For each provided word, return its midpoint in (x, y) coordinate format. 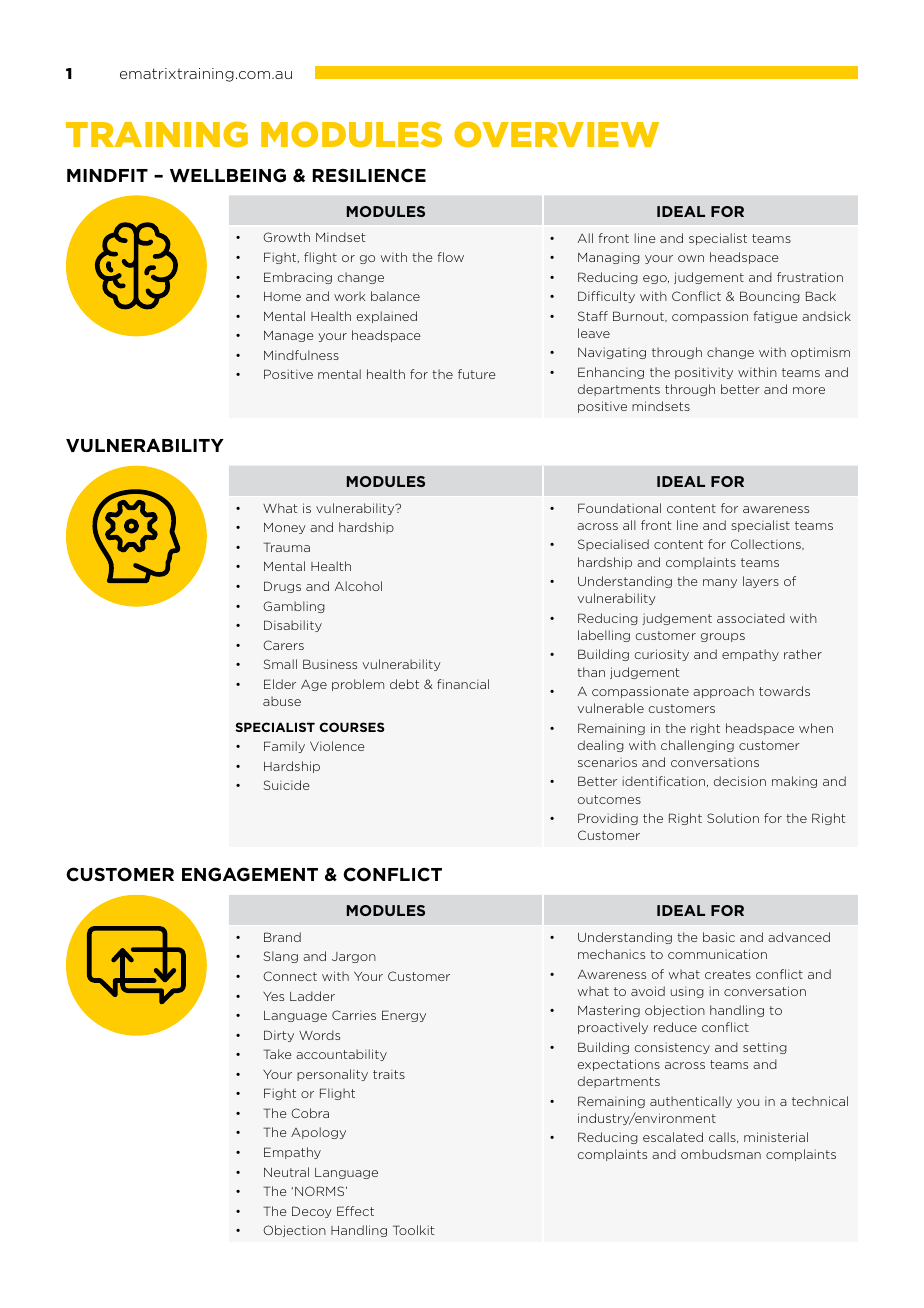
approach (723, 692)
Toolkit (414, 1230)
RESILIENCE (369, 175)
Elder (280, 684)
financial (463, 684)
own (691, 258)
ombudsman (721, 1154)
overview (556, 134)
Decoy (312, 1212)
